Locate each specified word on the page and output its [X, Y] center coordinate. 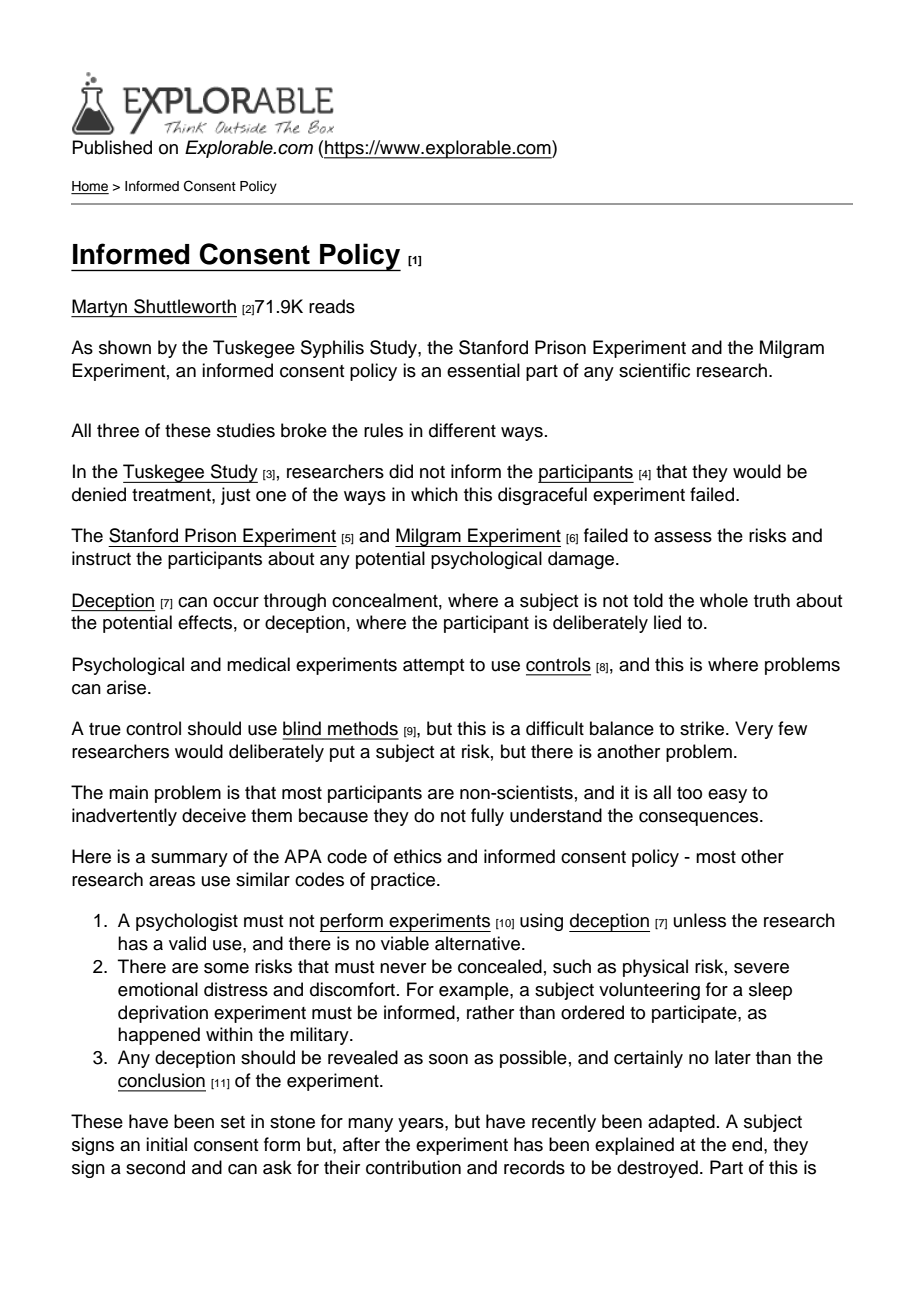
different [462, 430]
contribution [413, 1167]
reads [332, 306]
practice [404, 881]
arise [128, 687]
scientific [654, 370]
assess [683, 537]
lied [667, 622]
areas [172, 881]
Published [112, 147]
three [118, 430]
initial [166, 1144]
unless [700, 920]
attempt [433, 667]
